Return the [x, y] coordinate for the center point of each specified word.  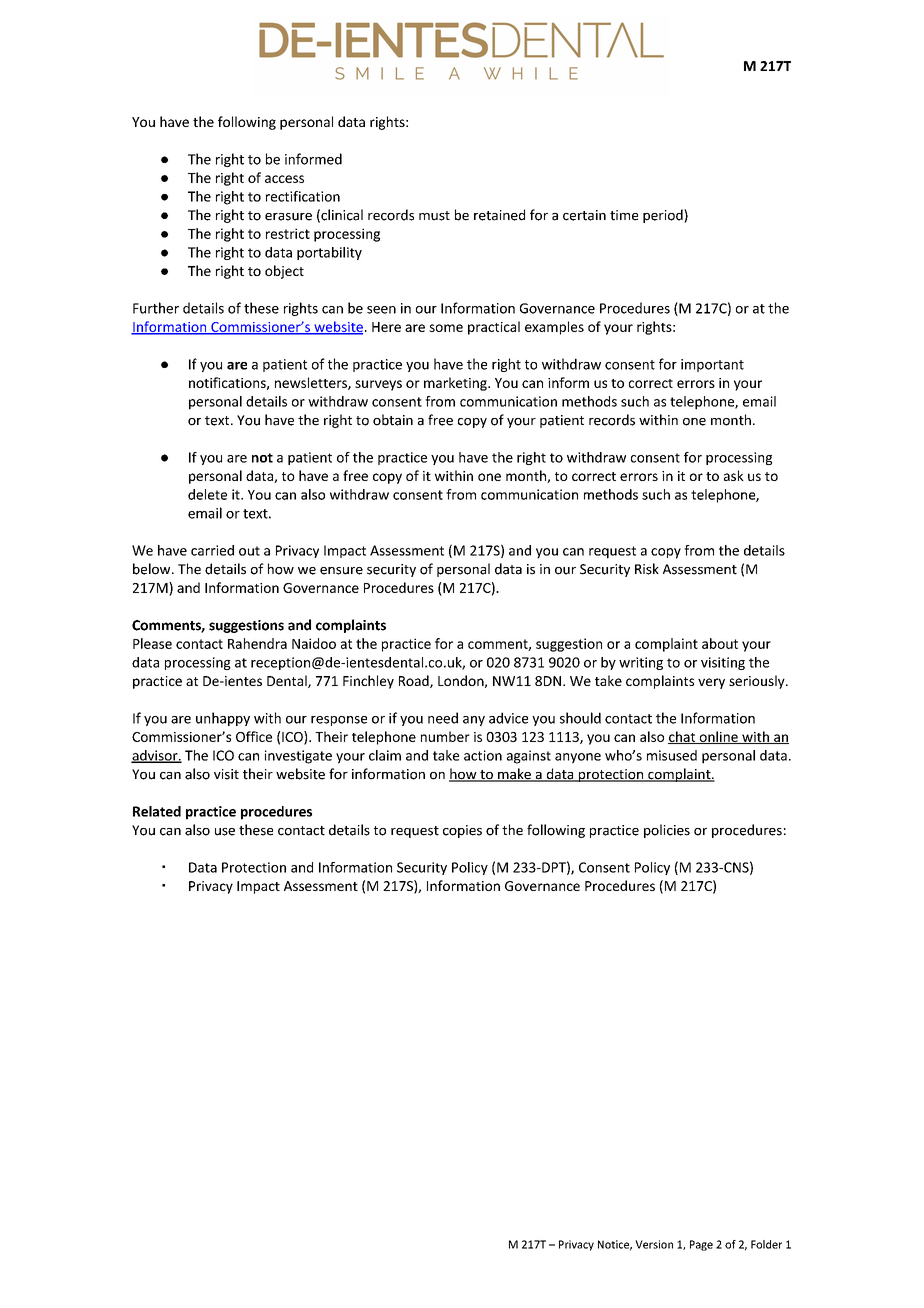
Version [654, 1244]
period [664, 216]
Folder [766, 1244]
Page [701, 1245]
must [434, 216]
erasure [288, 217]
